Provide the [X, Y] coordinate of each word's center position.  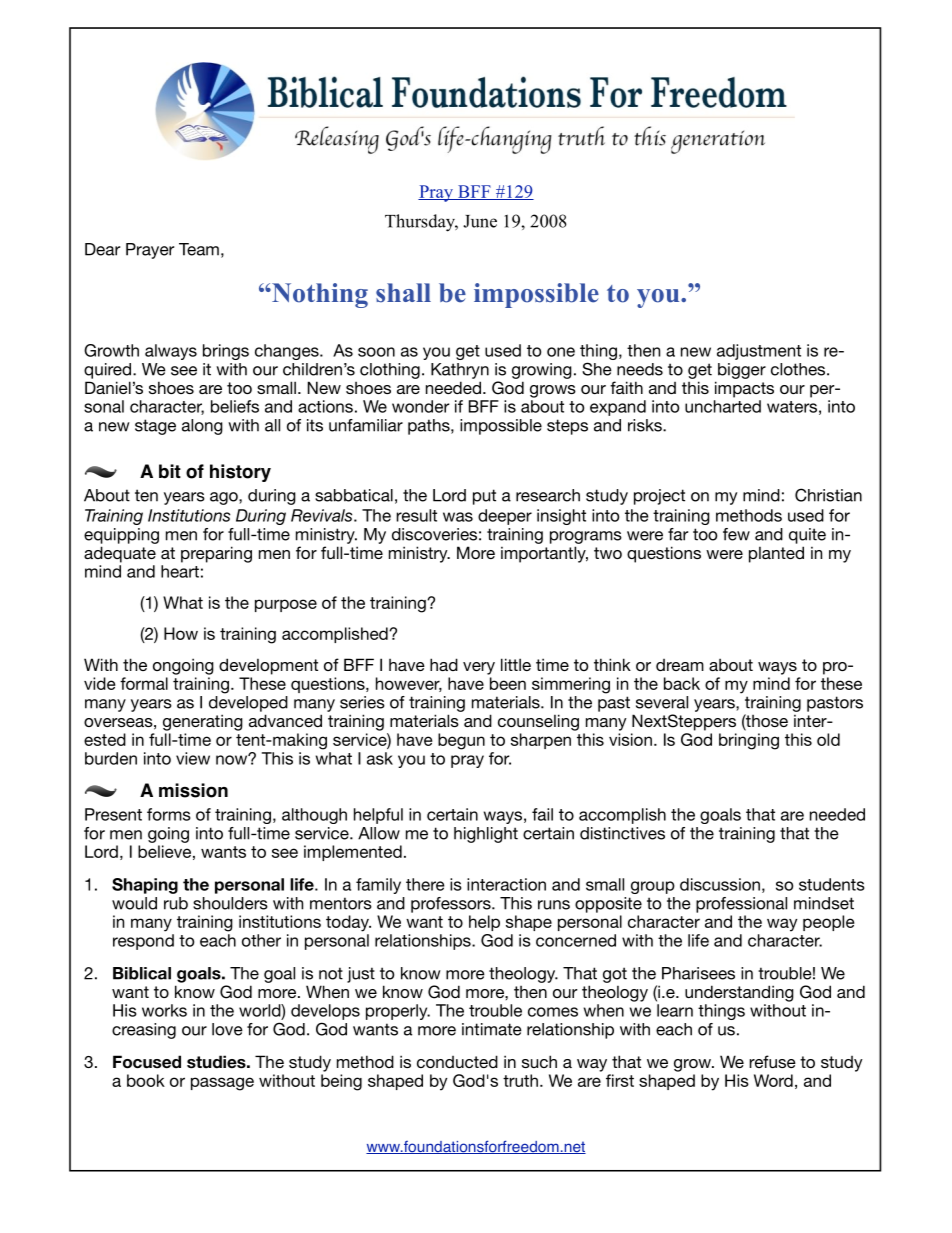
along [202, 427]
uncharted [723, 406]
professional [741, 905]
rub [176, 903]
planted [776, 554]
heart [180, 571]
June [480, 221]
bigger [742, 371]
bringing [749, 741]
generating [203, 722]
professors [452, 905]
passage [222, 1084]
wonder [421, 406]
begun [461, 741]
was [458, 517]
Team [199, 249]
